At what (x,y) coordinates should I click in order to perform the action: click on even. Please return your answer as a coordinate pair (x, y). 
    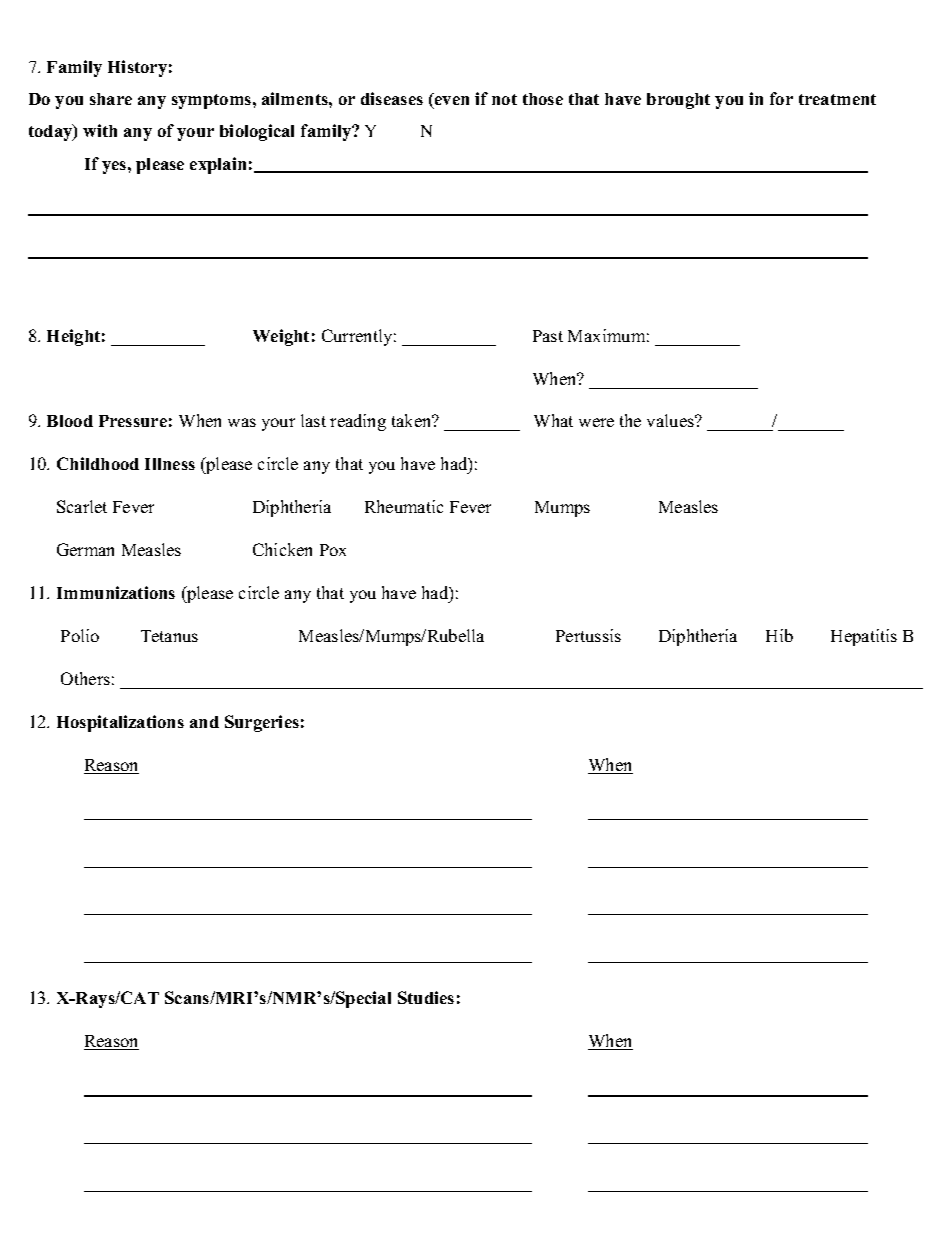
    Looking at the image, I should click on (452, 100).
